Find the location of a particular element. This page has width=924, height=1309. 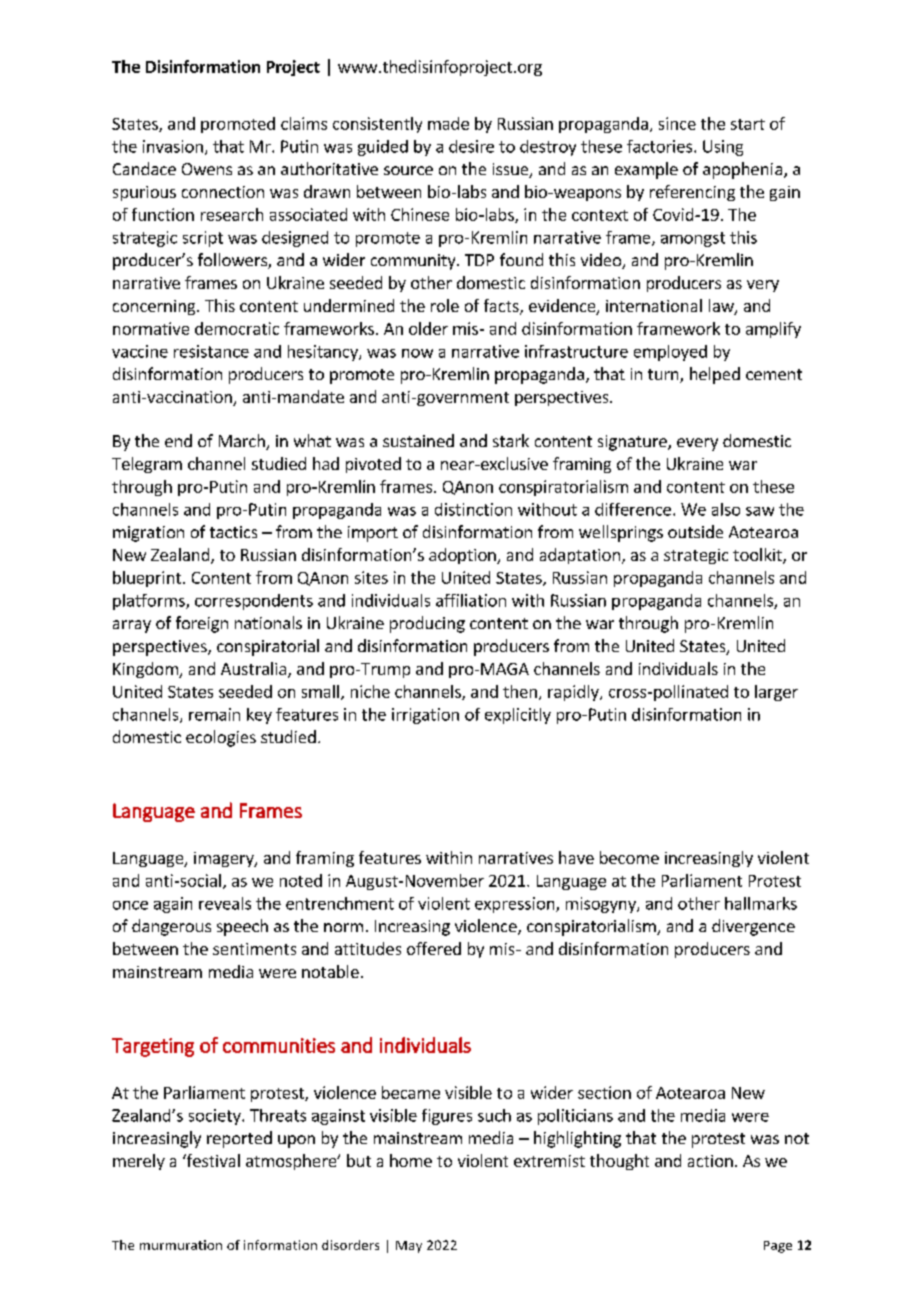

offered is located at coordinates (434, 948).
